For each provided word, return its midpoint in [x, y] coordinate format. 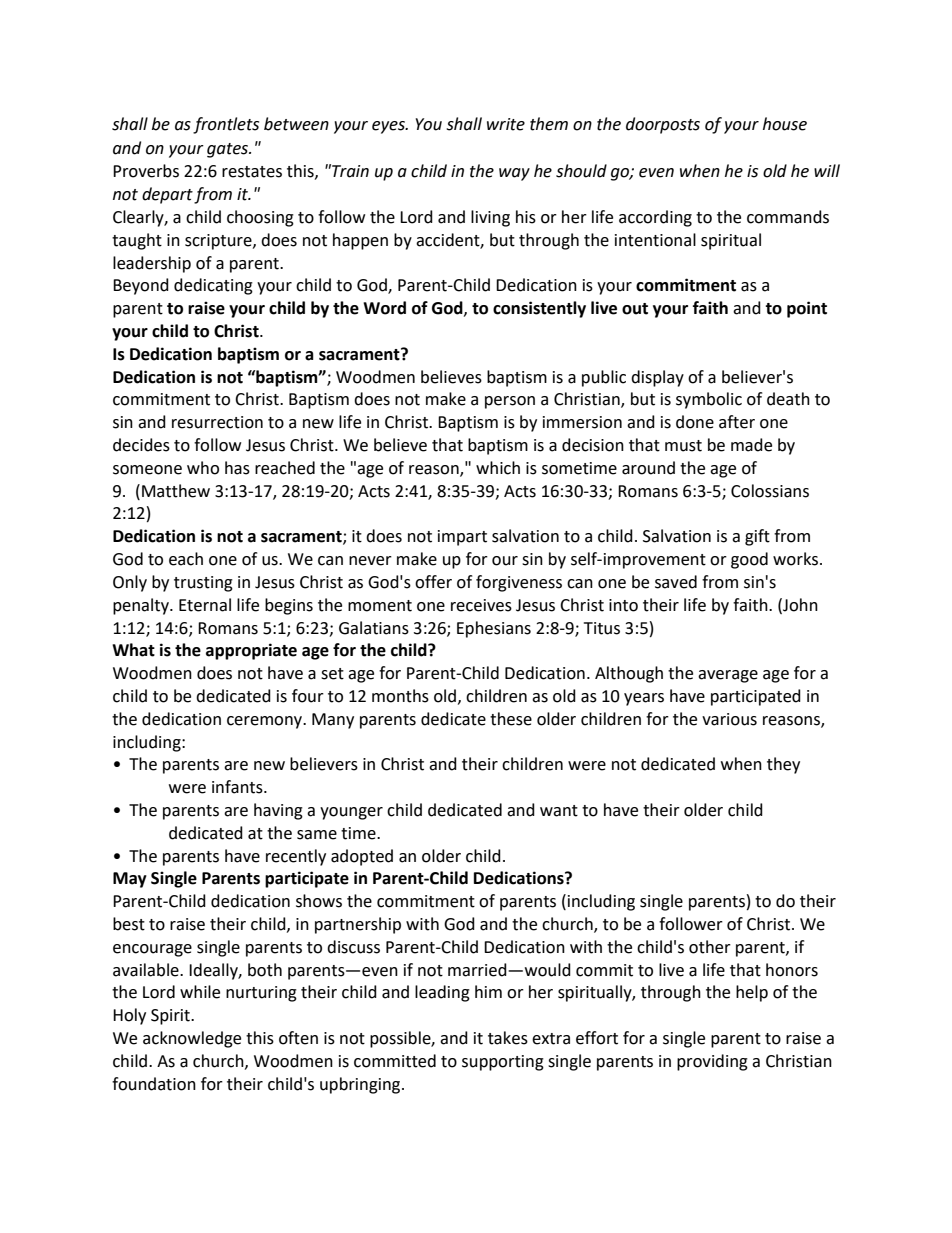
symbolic [709, 400]
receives [481, 605]
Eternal [205, 605]
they [783, 765]
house [785, 124]
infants [238, 787]
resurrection [217, 422]
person [510, 402]
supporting [503, 1063]
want [559, 811]
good [749, 560]
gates [229, 150]
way [514, 174]
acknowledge [192, 1039]
